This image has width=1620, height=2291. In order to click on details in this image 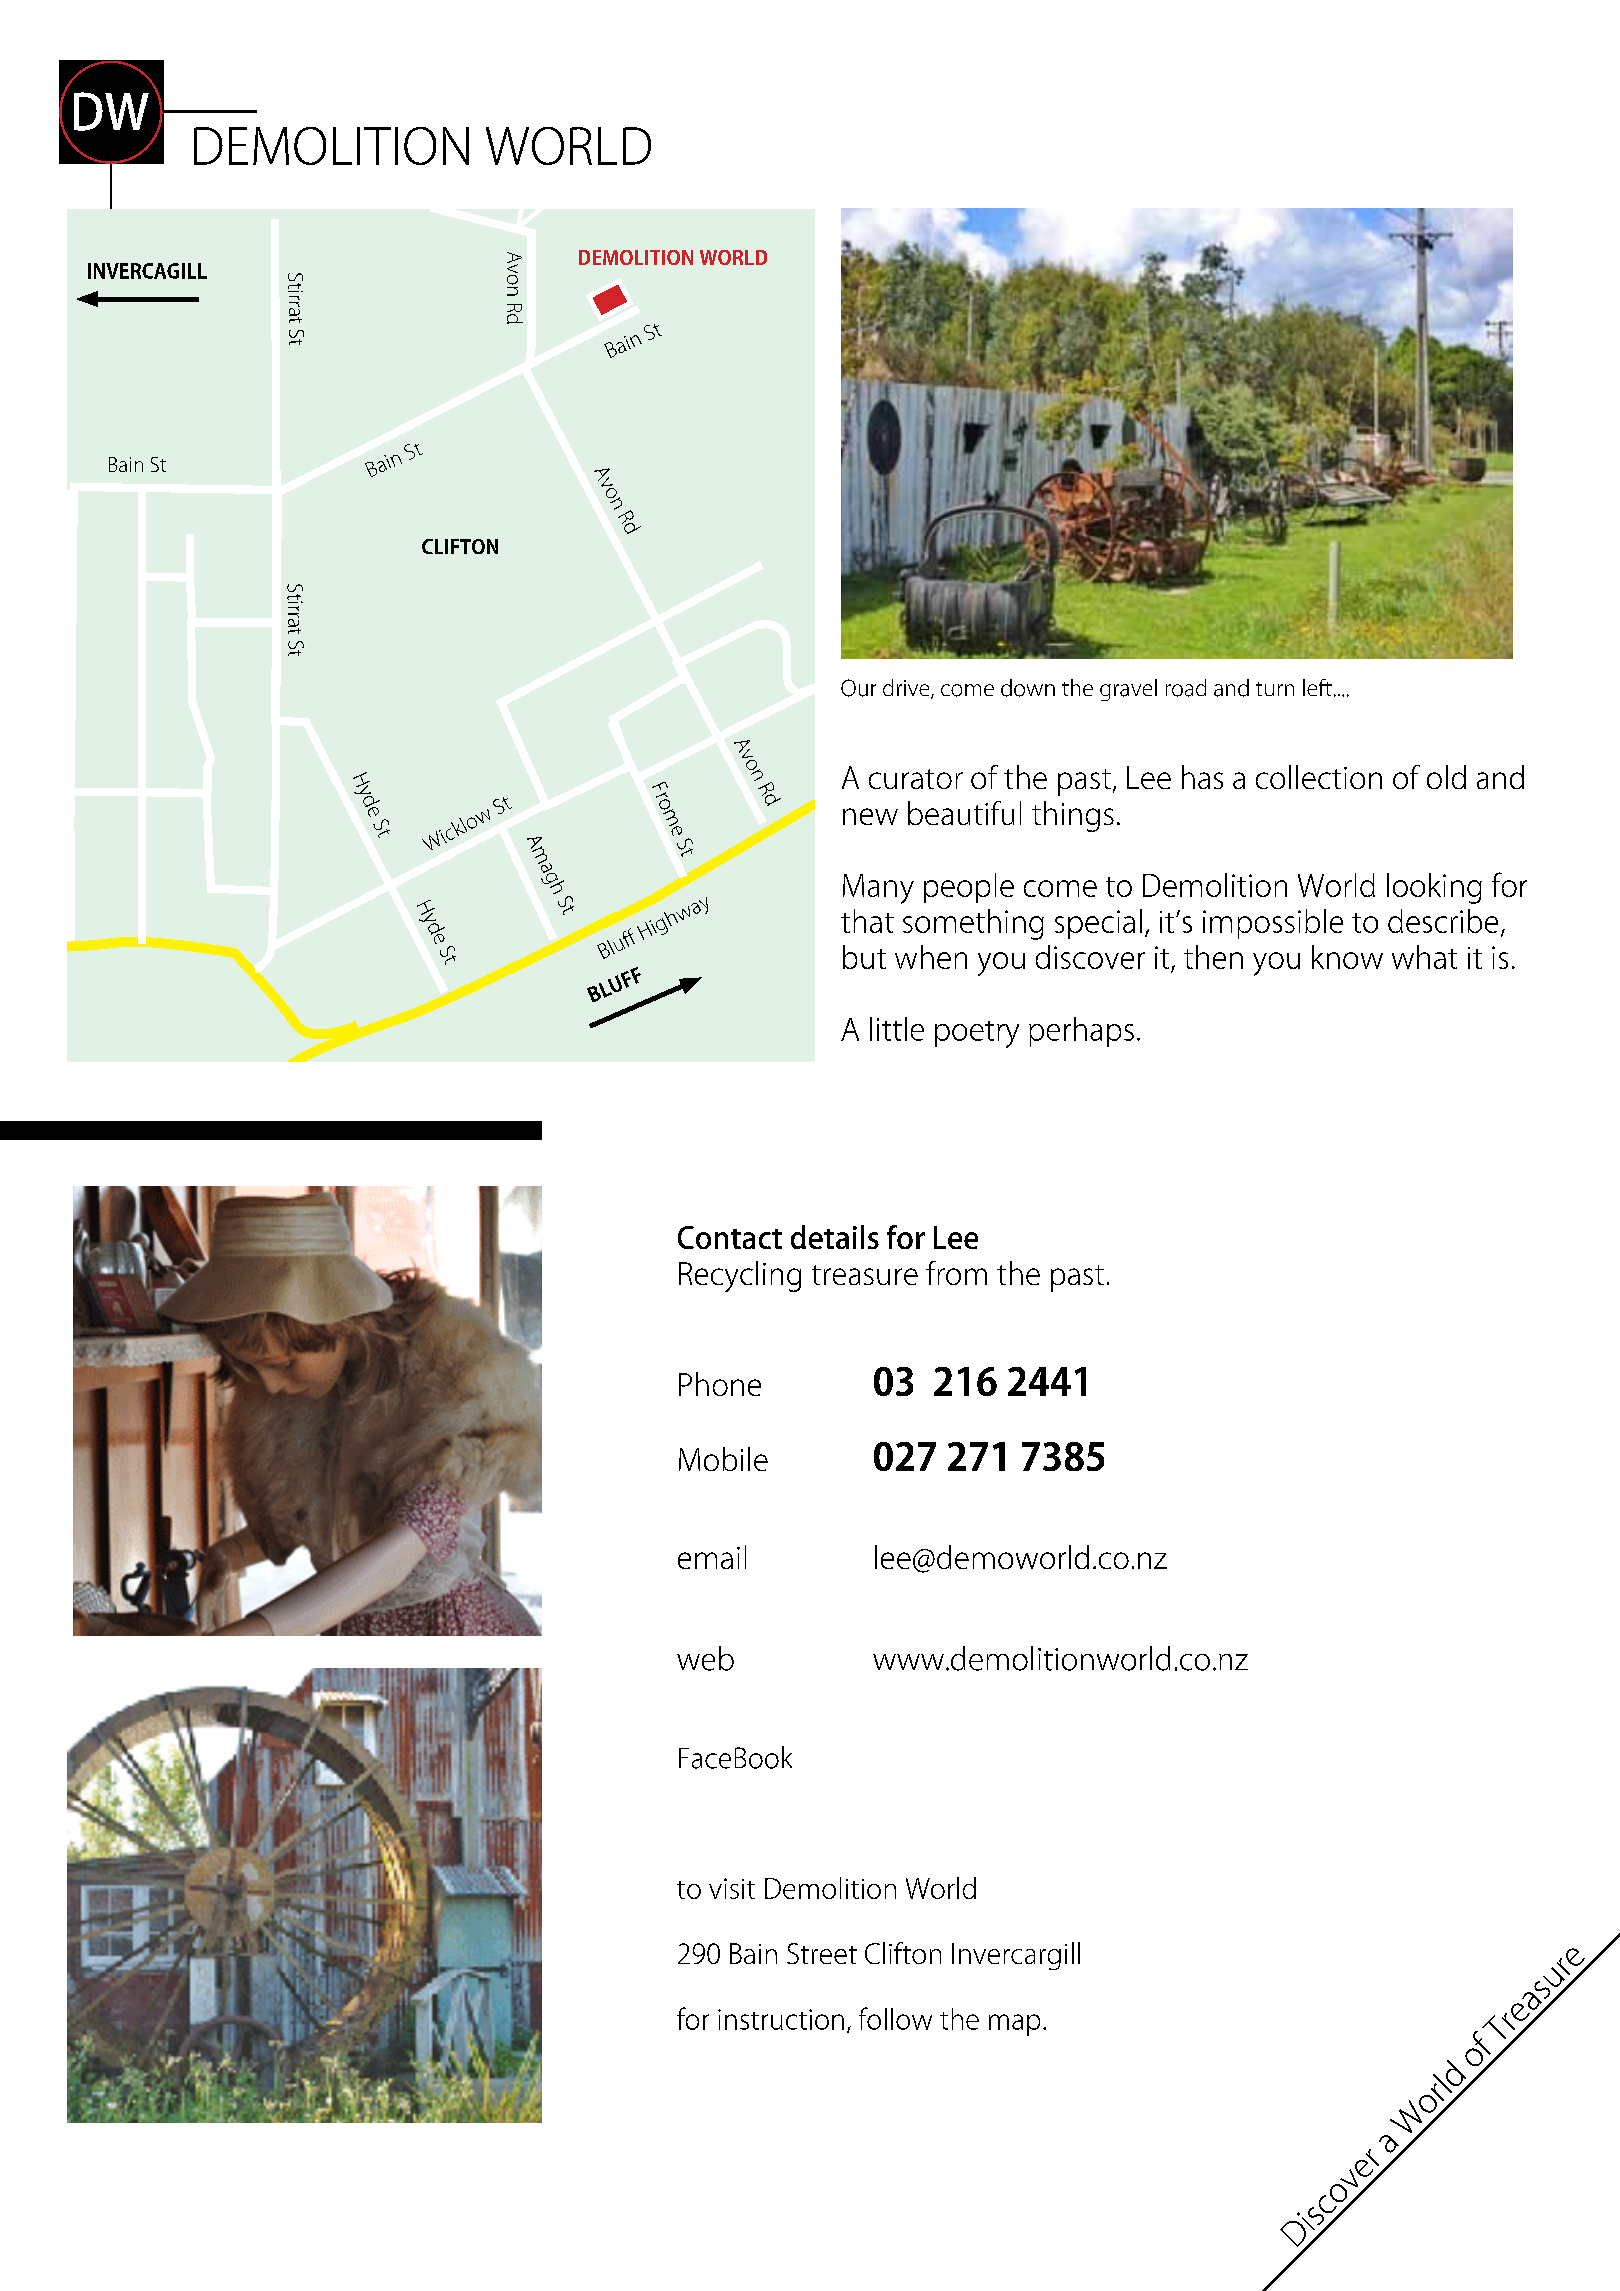, I will do `click(835, 1237)`.
